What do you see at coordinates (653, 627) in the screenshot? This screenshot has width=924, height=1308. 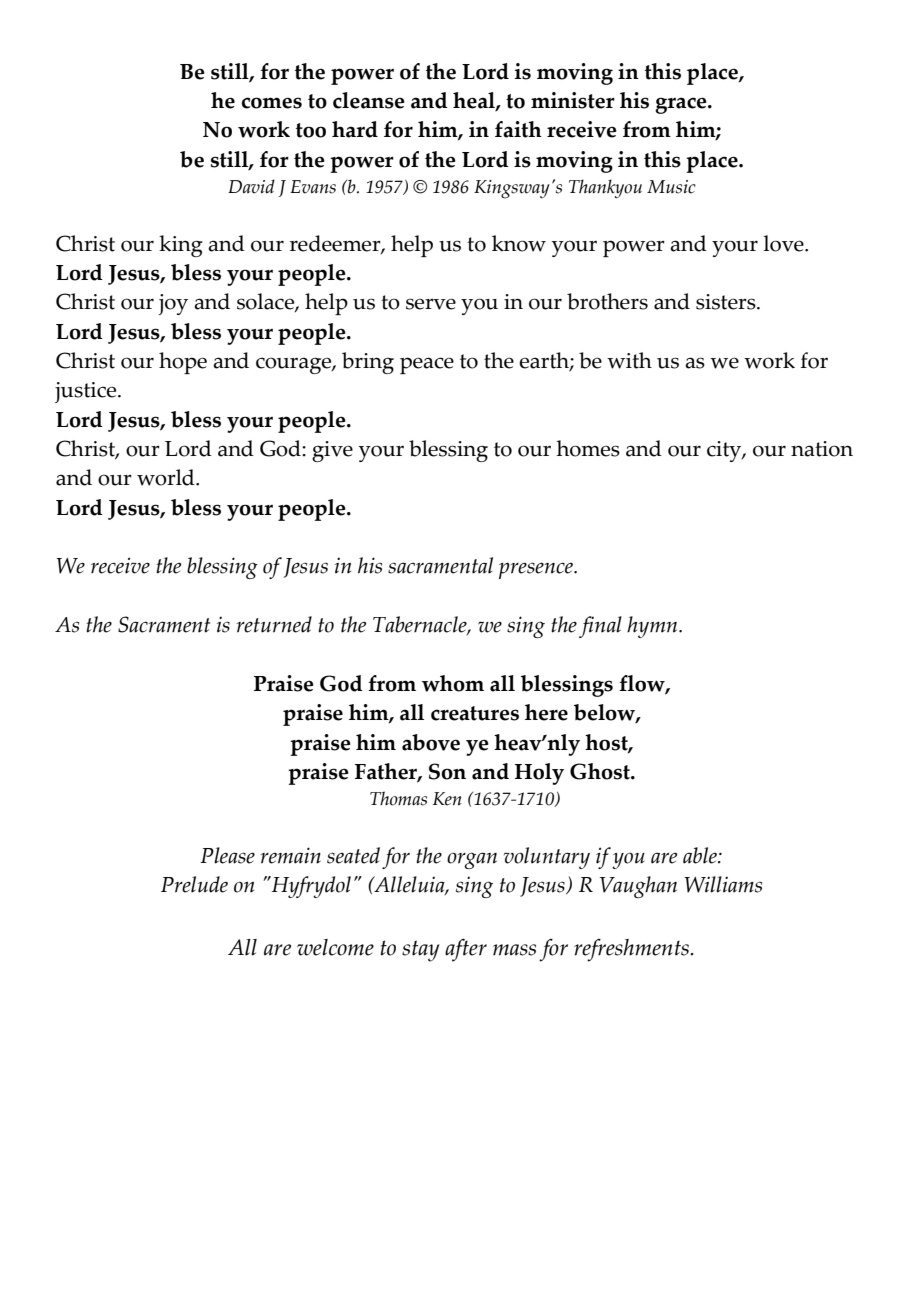 I see `hymn` at bounding box center [653, 627].
